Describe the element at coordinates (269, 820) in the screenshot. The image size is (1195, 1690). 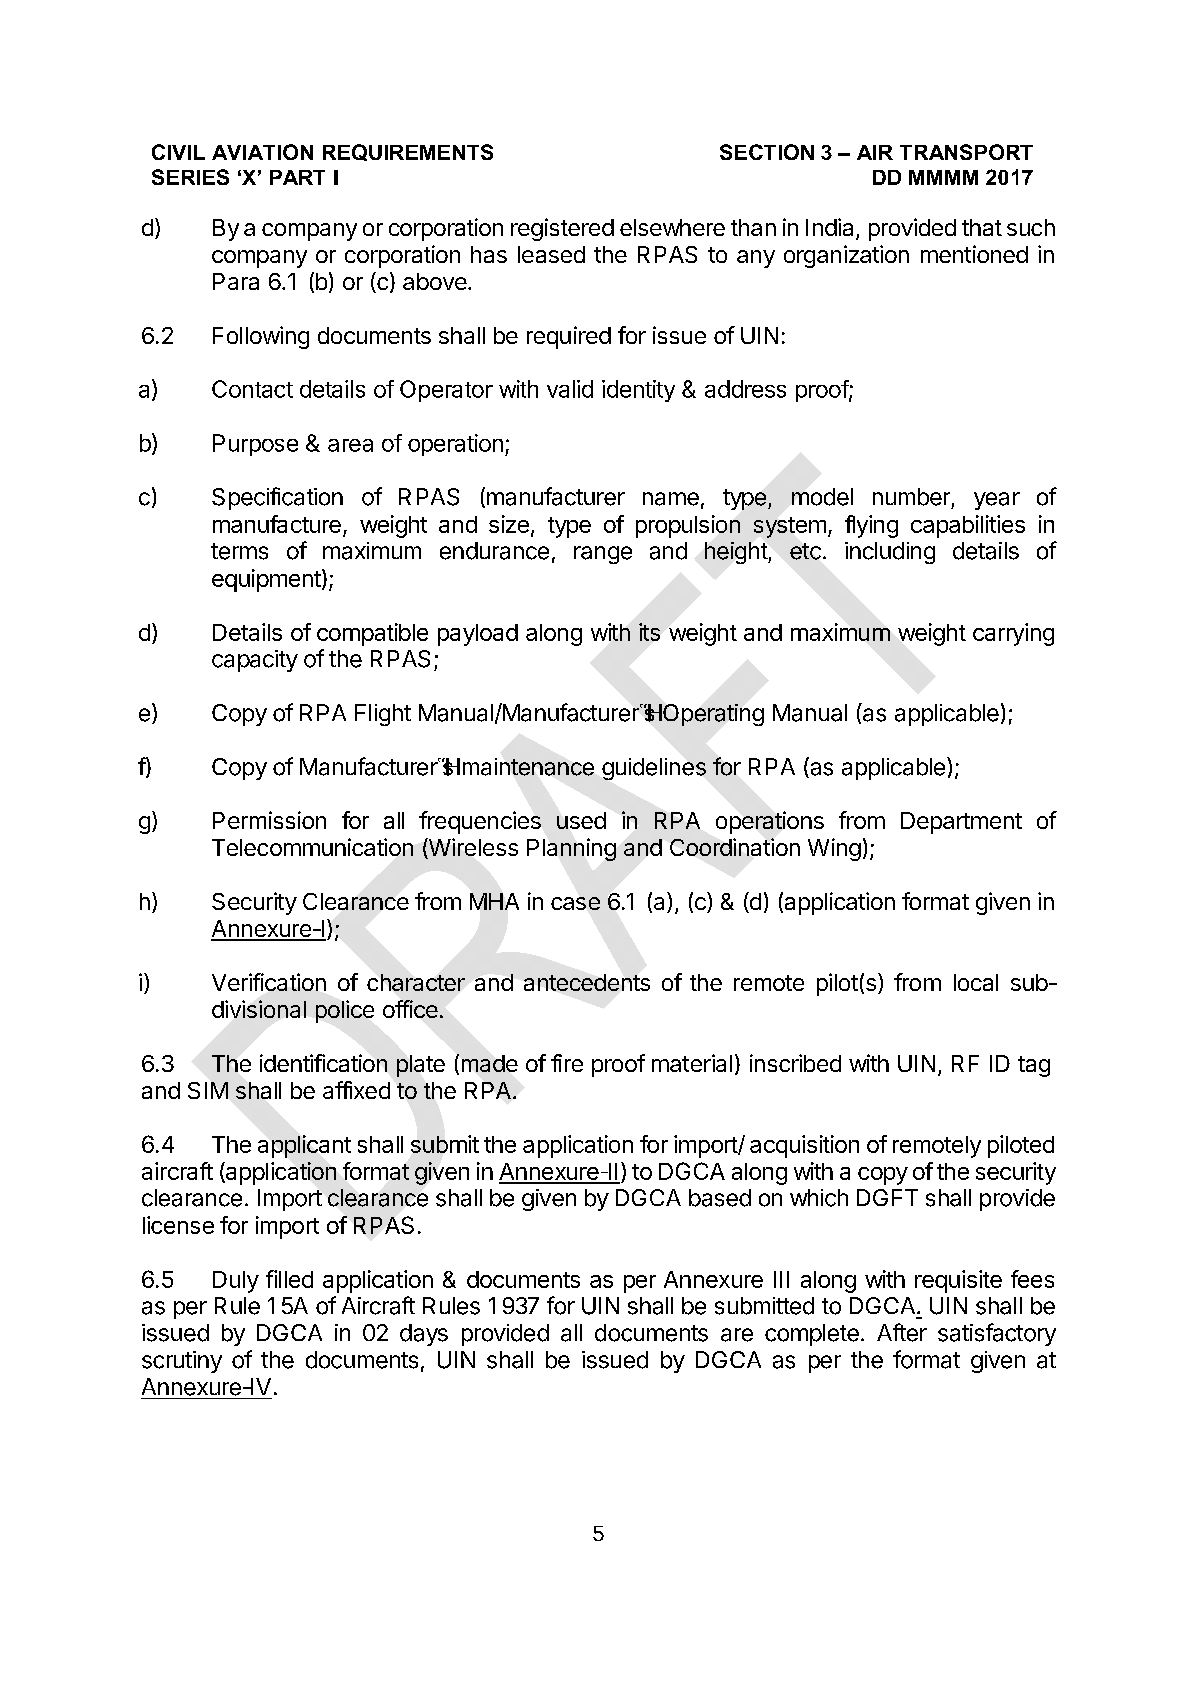
I see `Permission` at that location.
